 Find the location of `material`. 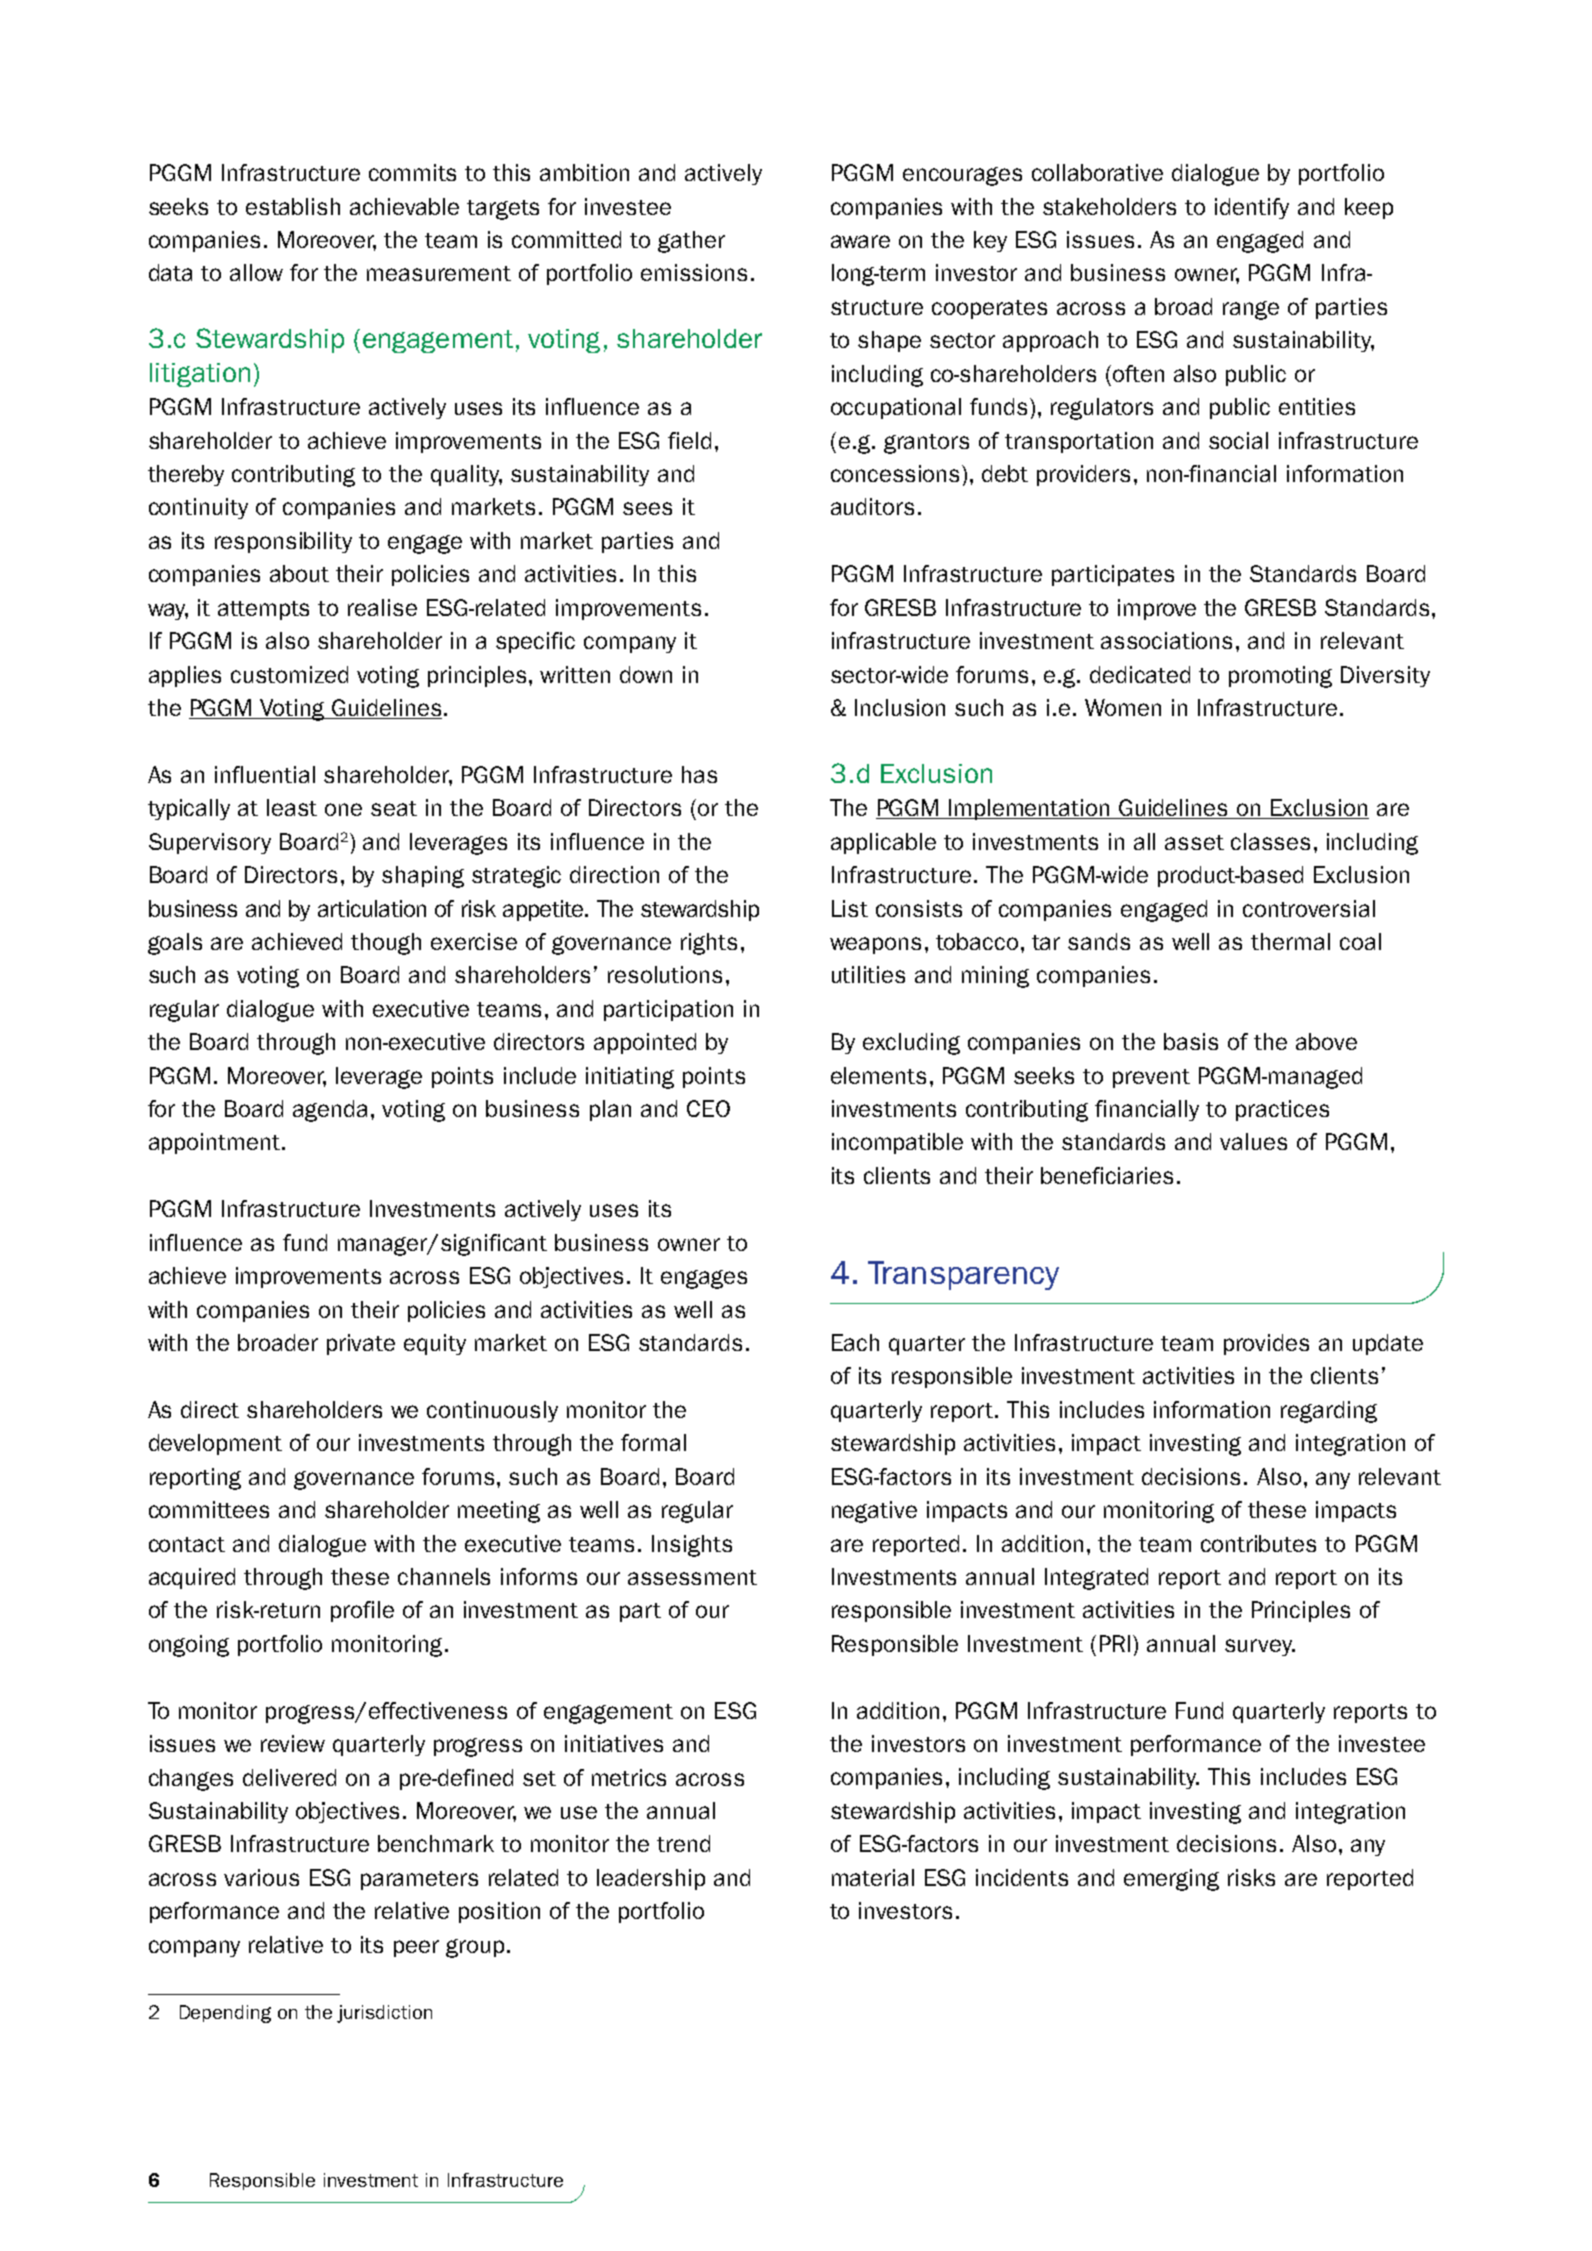

material is located at coordinates (873, 1877).
